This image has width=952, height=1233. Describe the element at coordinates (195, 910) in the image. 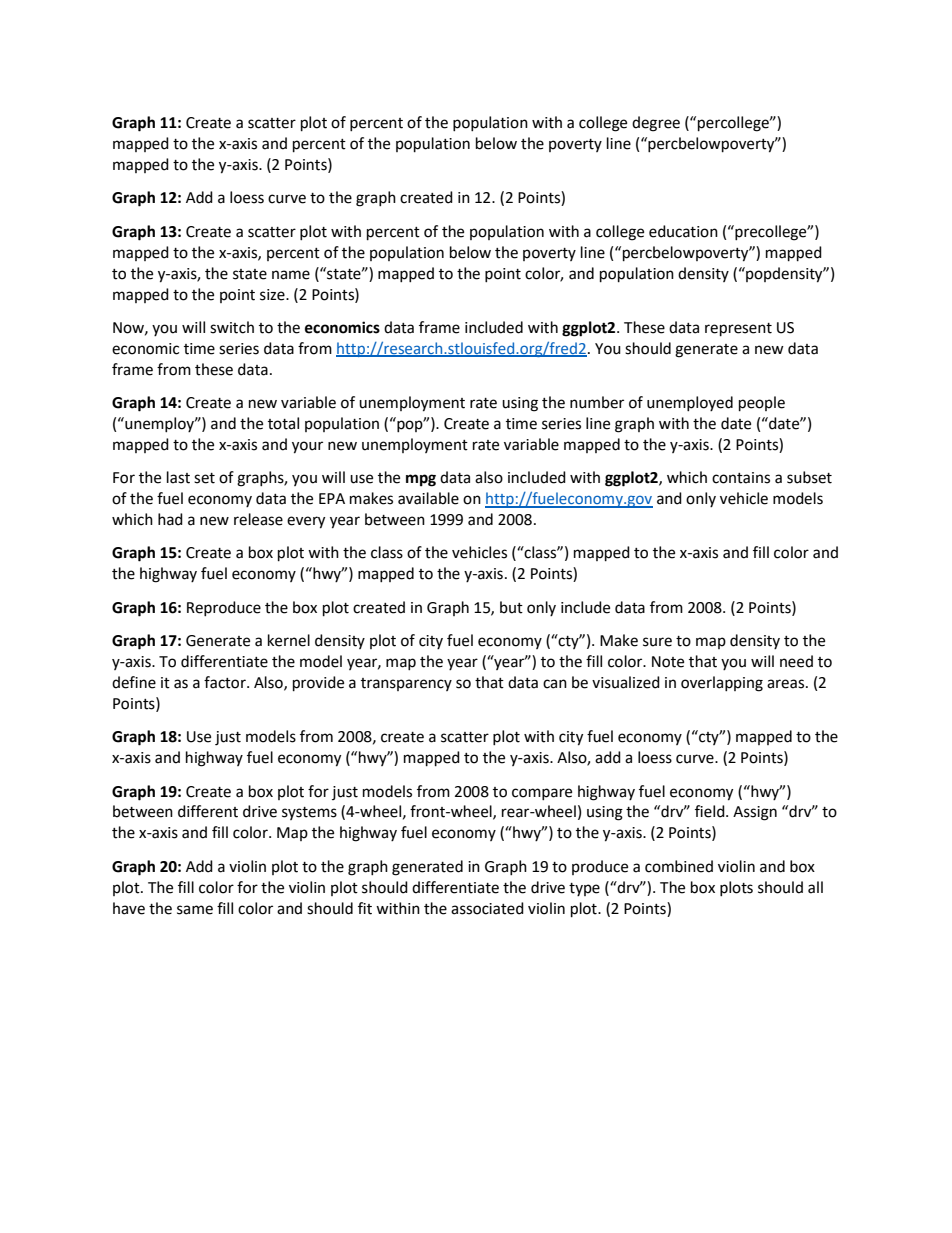

I see `same` at that location.
